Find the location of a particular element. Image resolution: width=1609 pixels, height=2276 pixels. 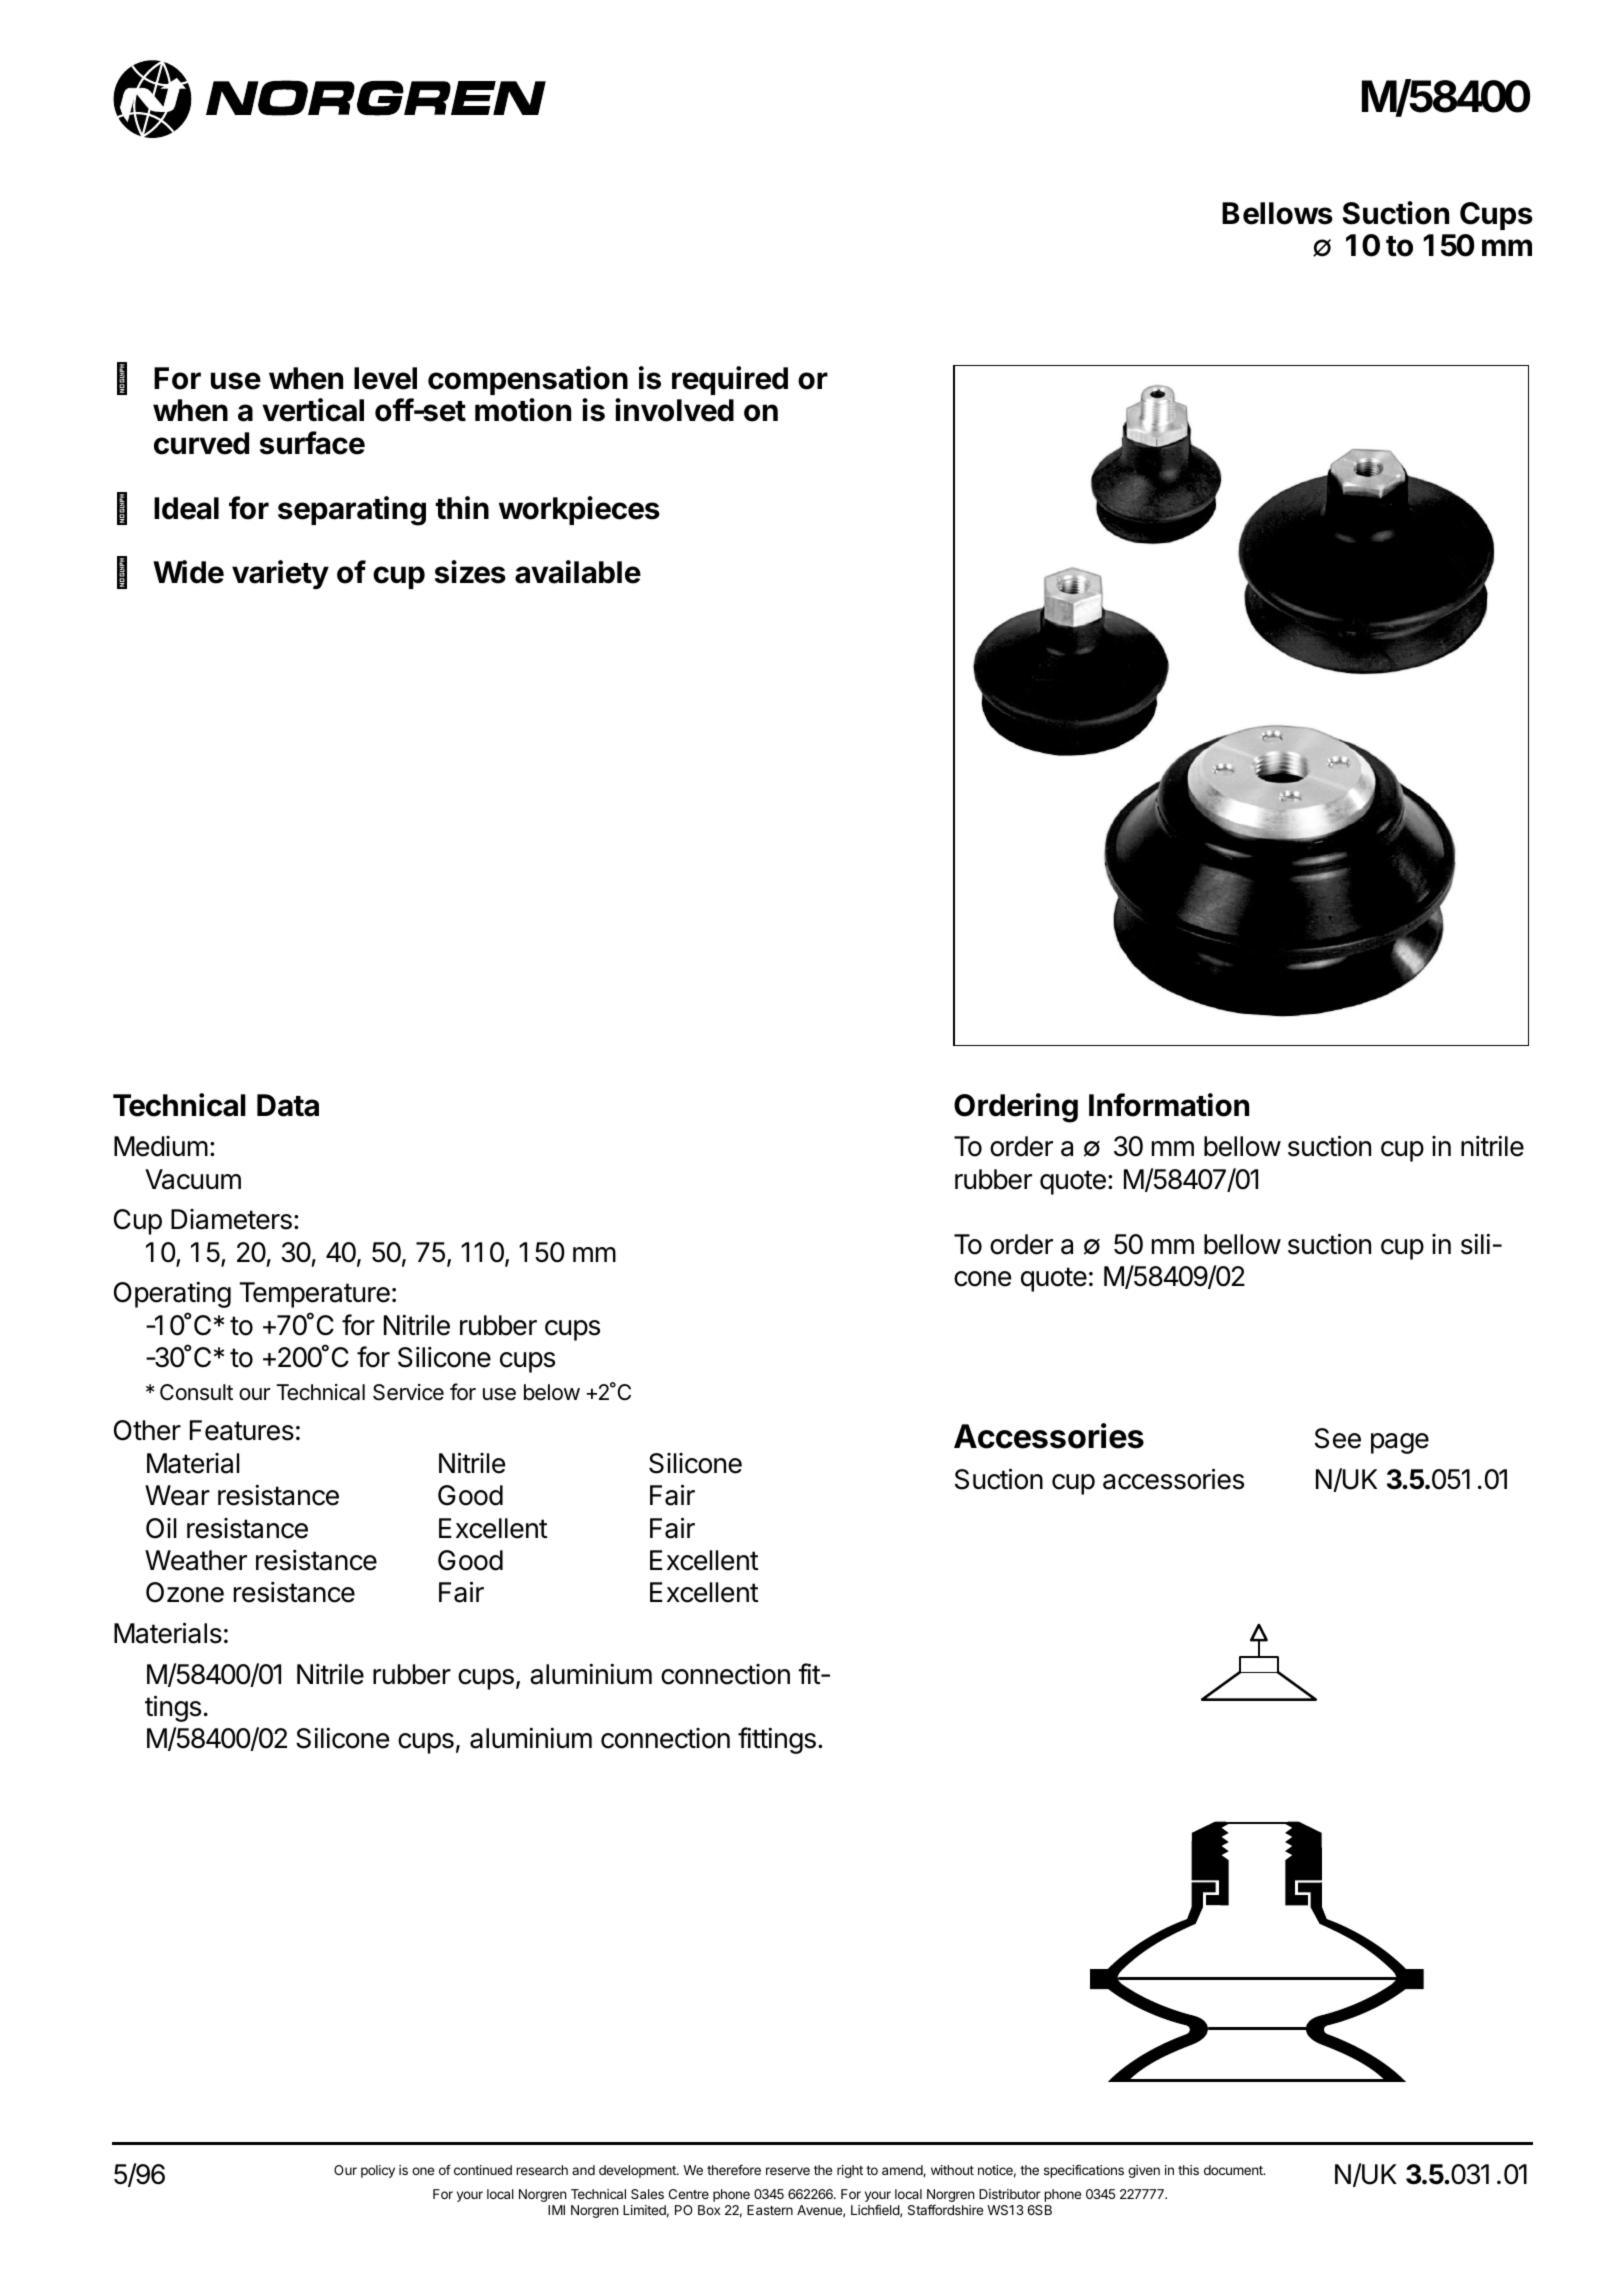

Weather is located at coordinates (196, 1560).
